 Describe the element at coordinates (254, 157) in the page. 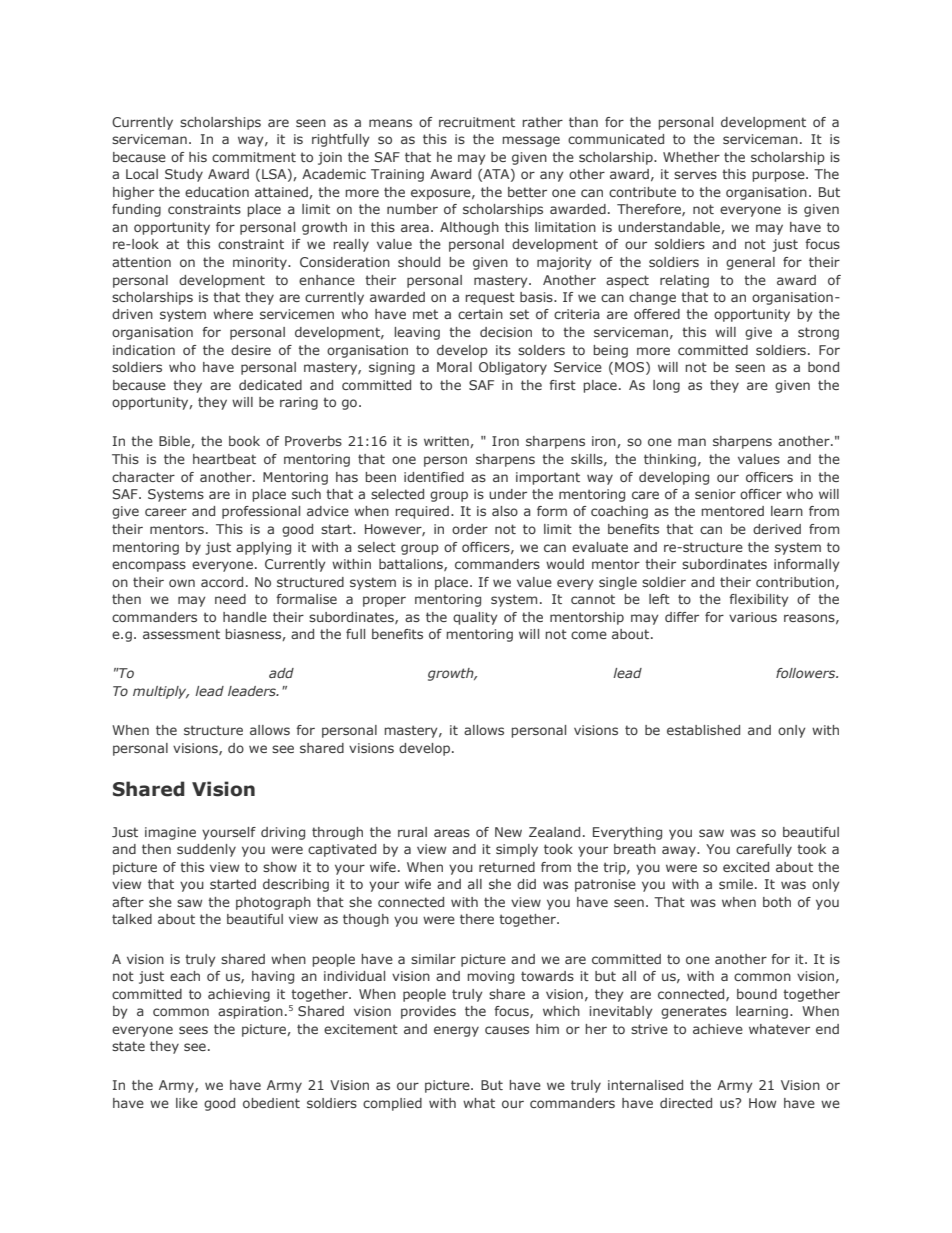

I see `commitment` at that location.
